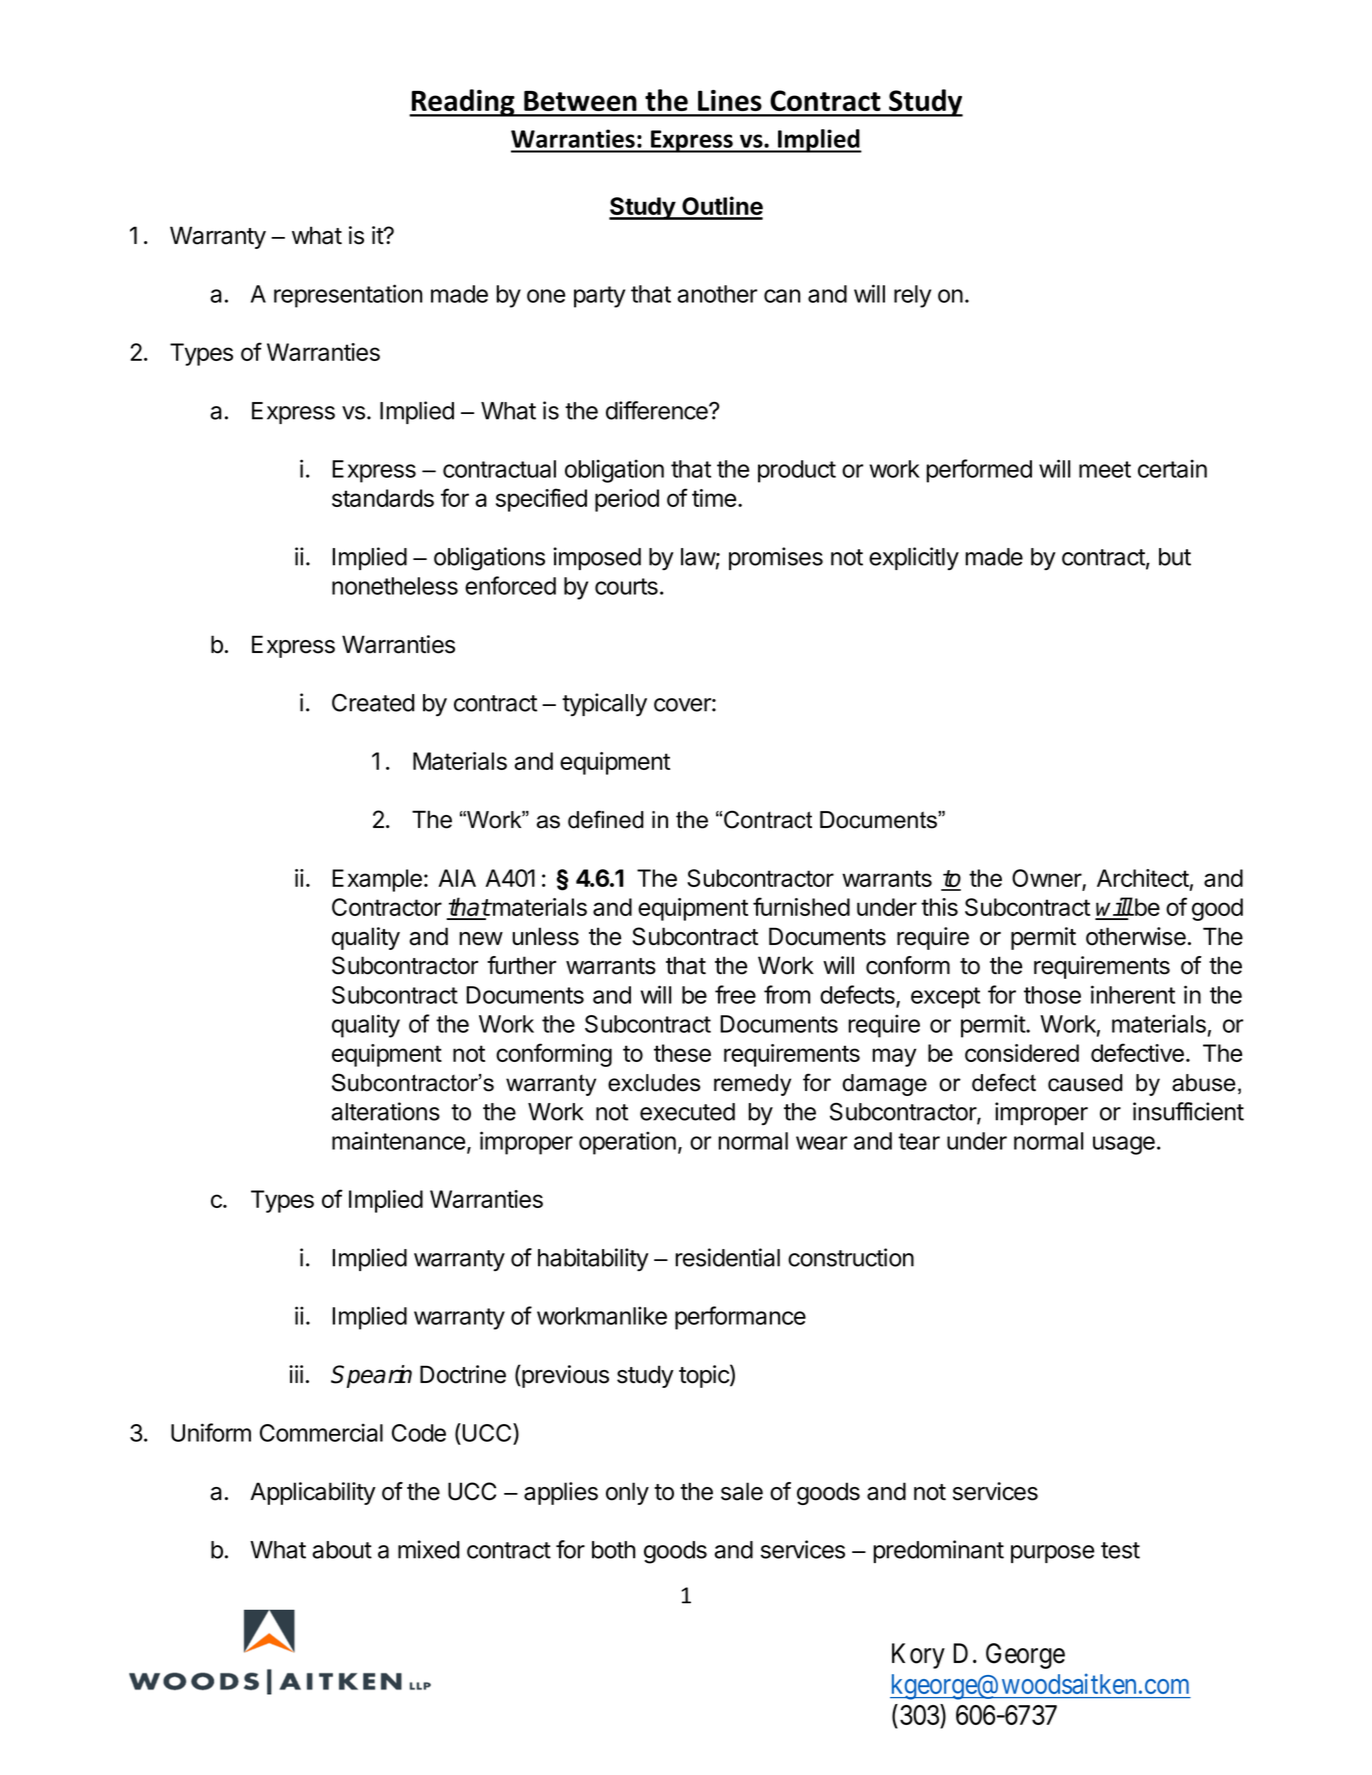 This screenshot has height=1775, width=1372. Describe the element at coordinates (717, 294) in the screenshot. I see `another` at that location.
